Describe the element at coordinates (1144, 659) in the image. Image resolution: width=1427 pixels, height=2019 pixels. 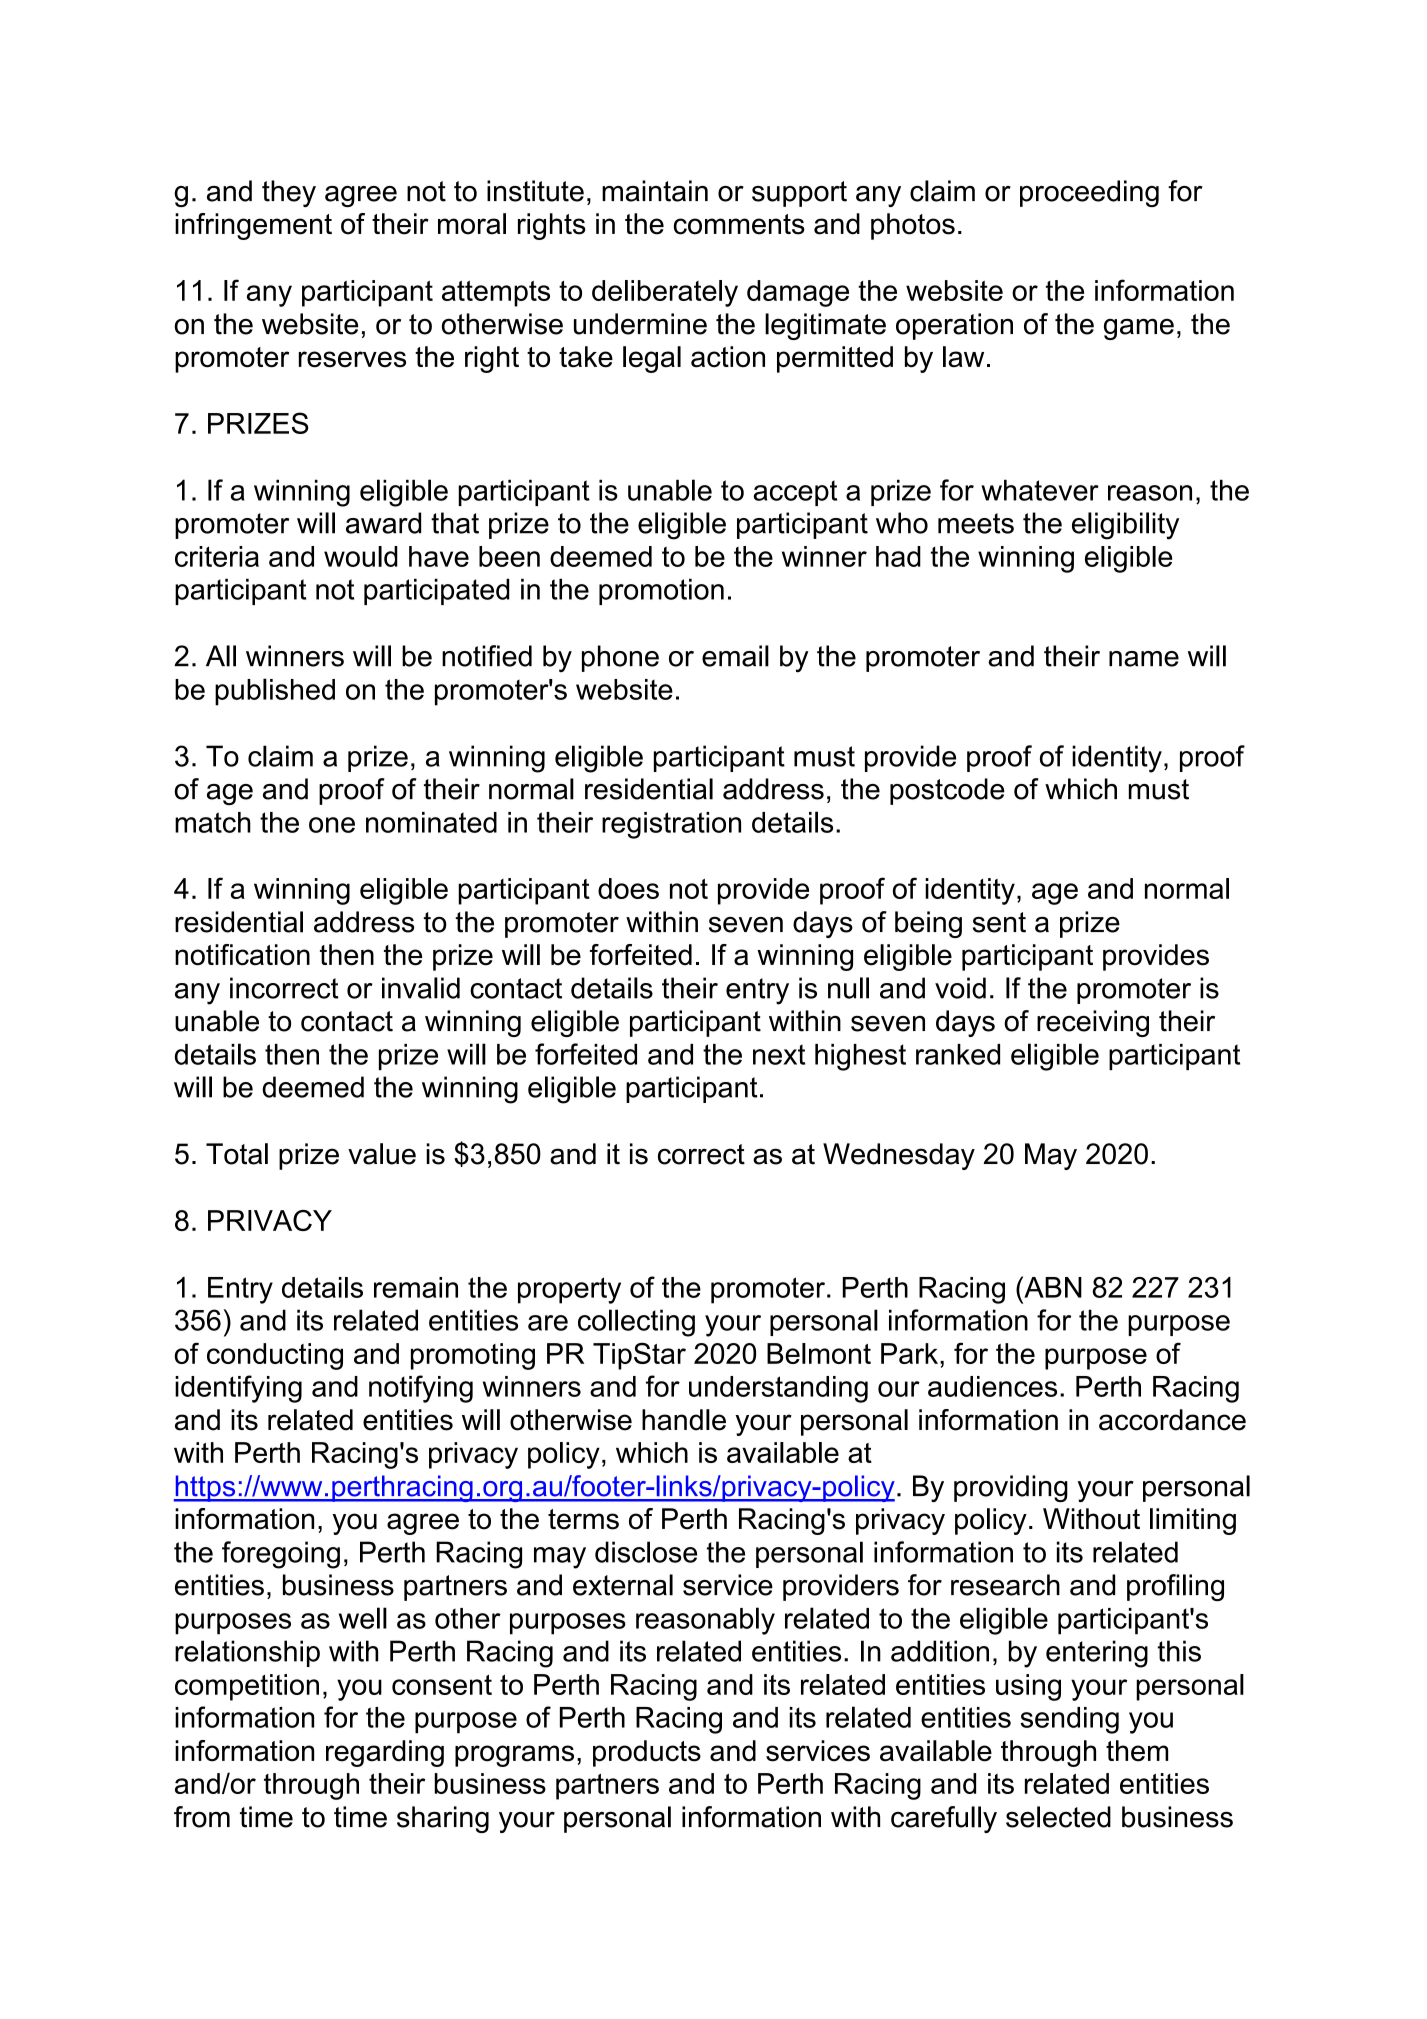
I see `name` at that location.
